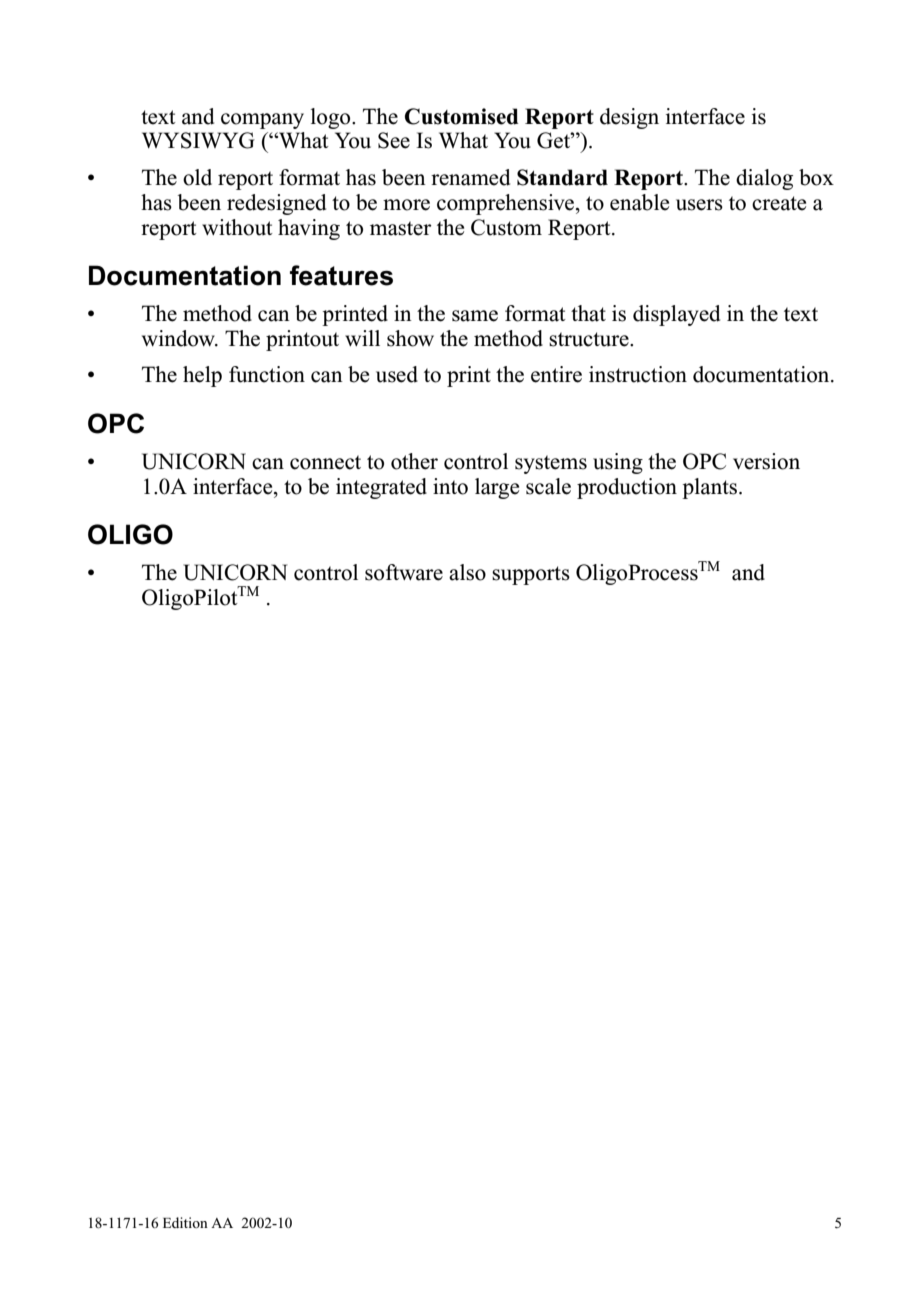  What do you see at coordinates (262, 121) in the screenshot?
I see `company` at bounding box center [262, 121].
